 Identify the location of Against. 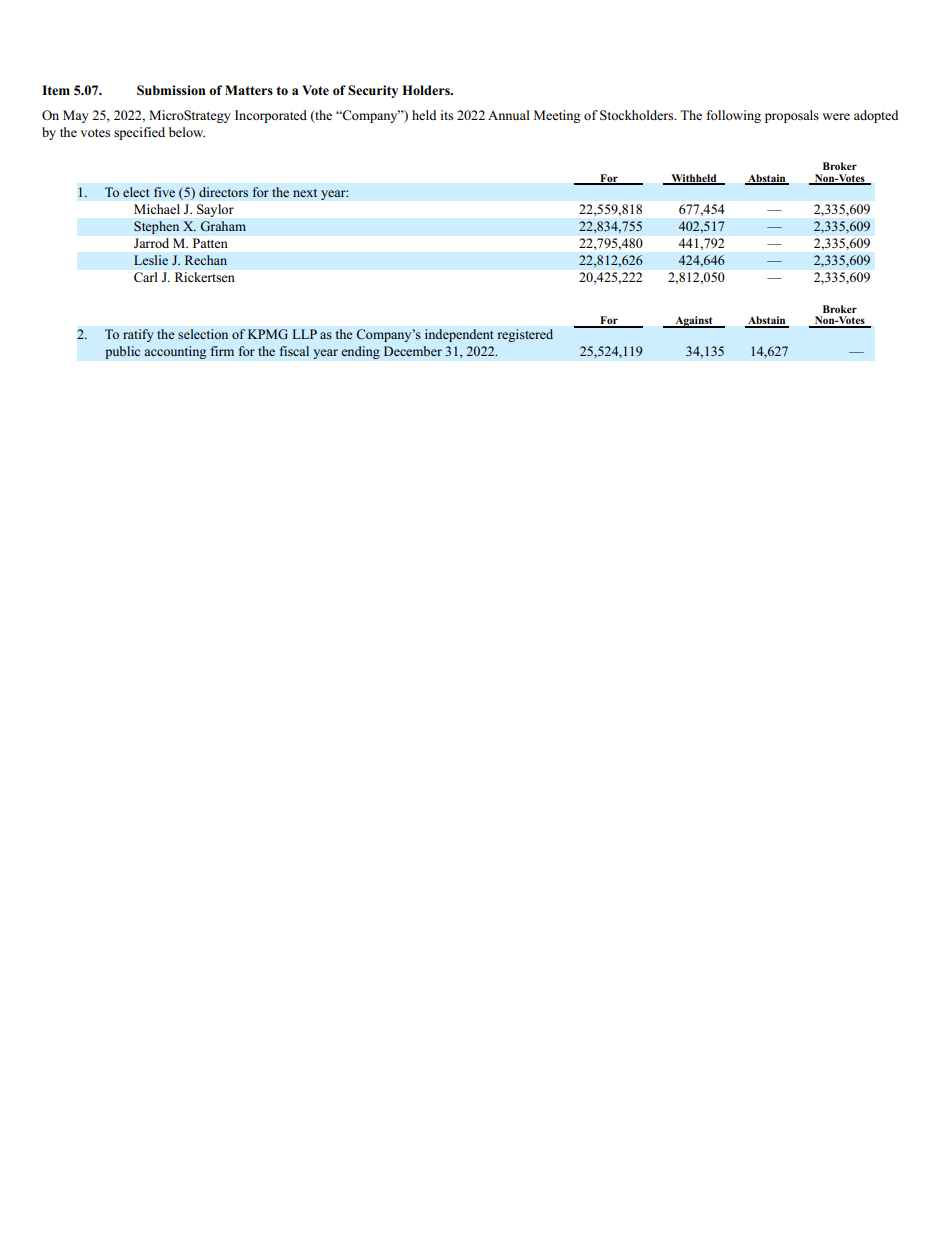
(694, 322).
